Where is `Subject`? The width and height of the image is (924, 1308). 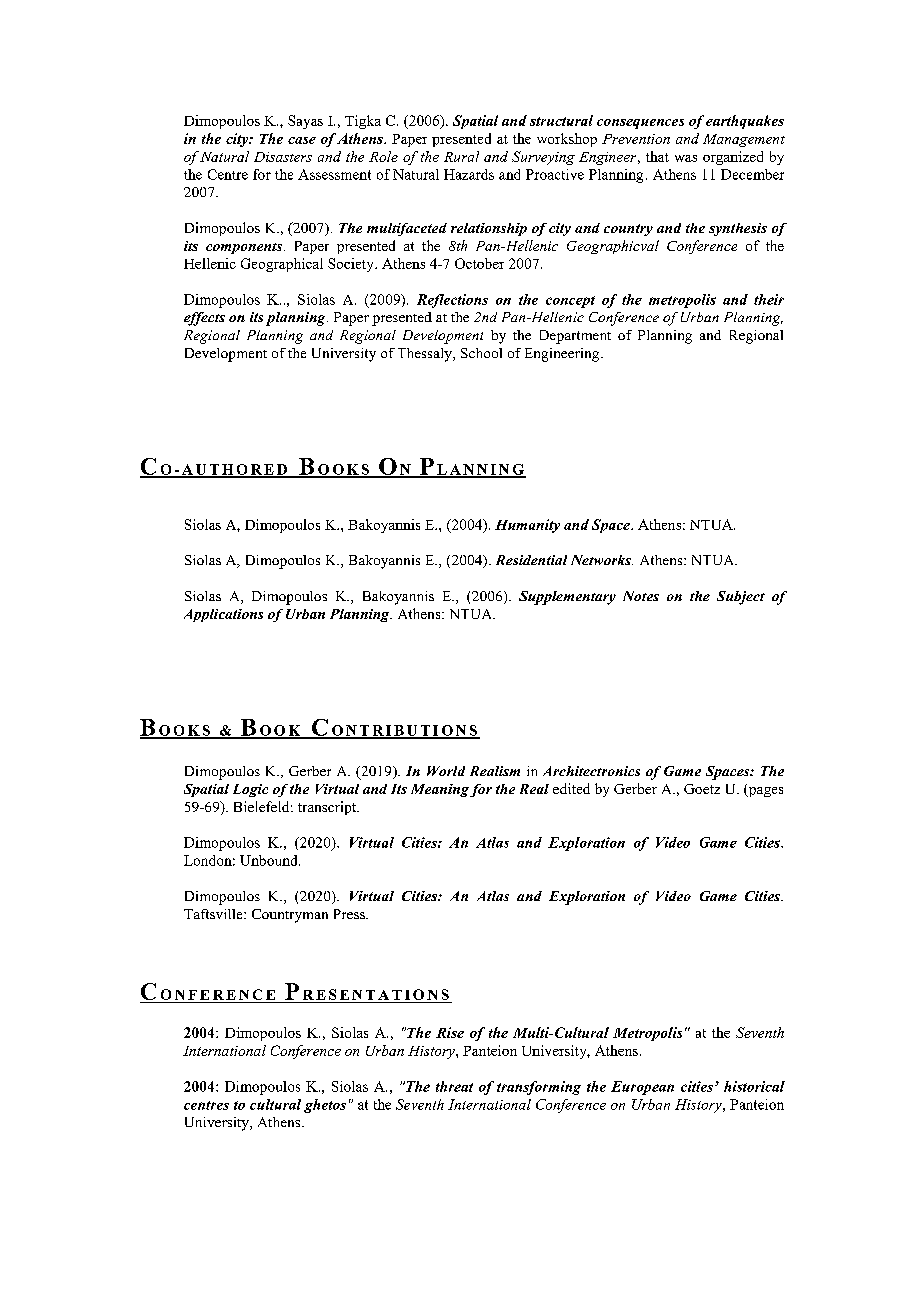 Subject is located at coordinates (741, 598).
